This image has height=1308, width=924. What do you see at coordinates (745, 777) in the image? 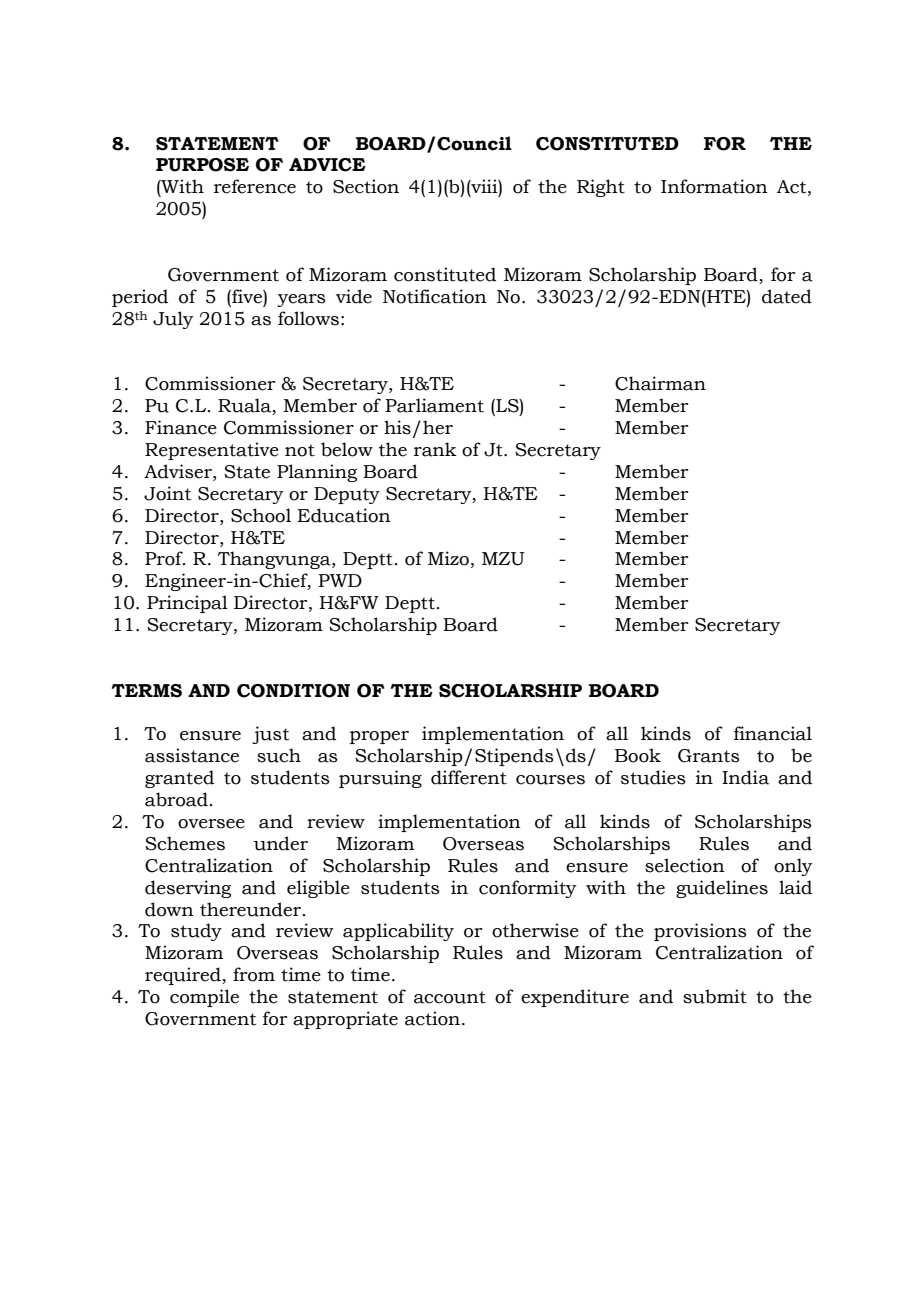
I see `India` at bounding box center [745, 777].
